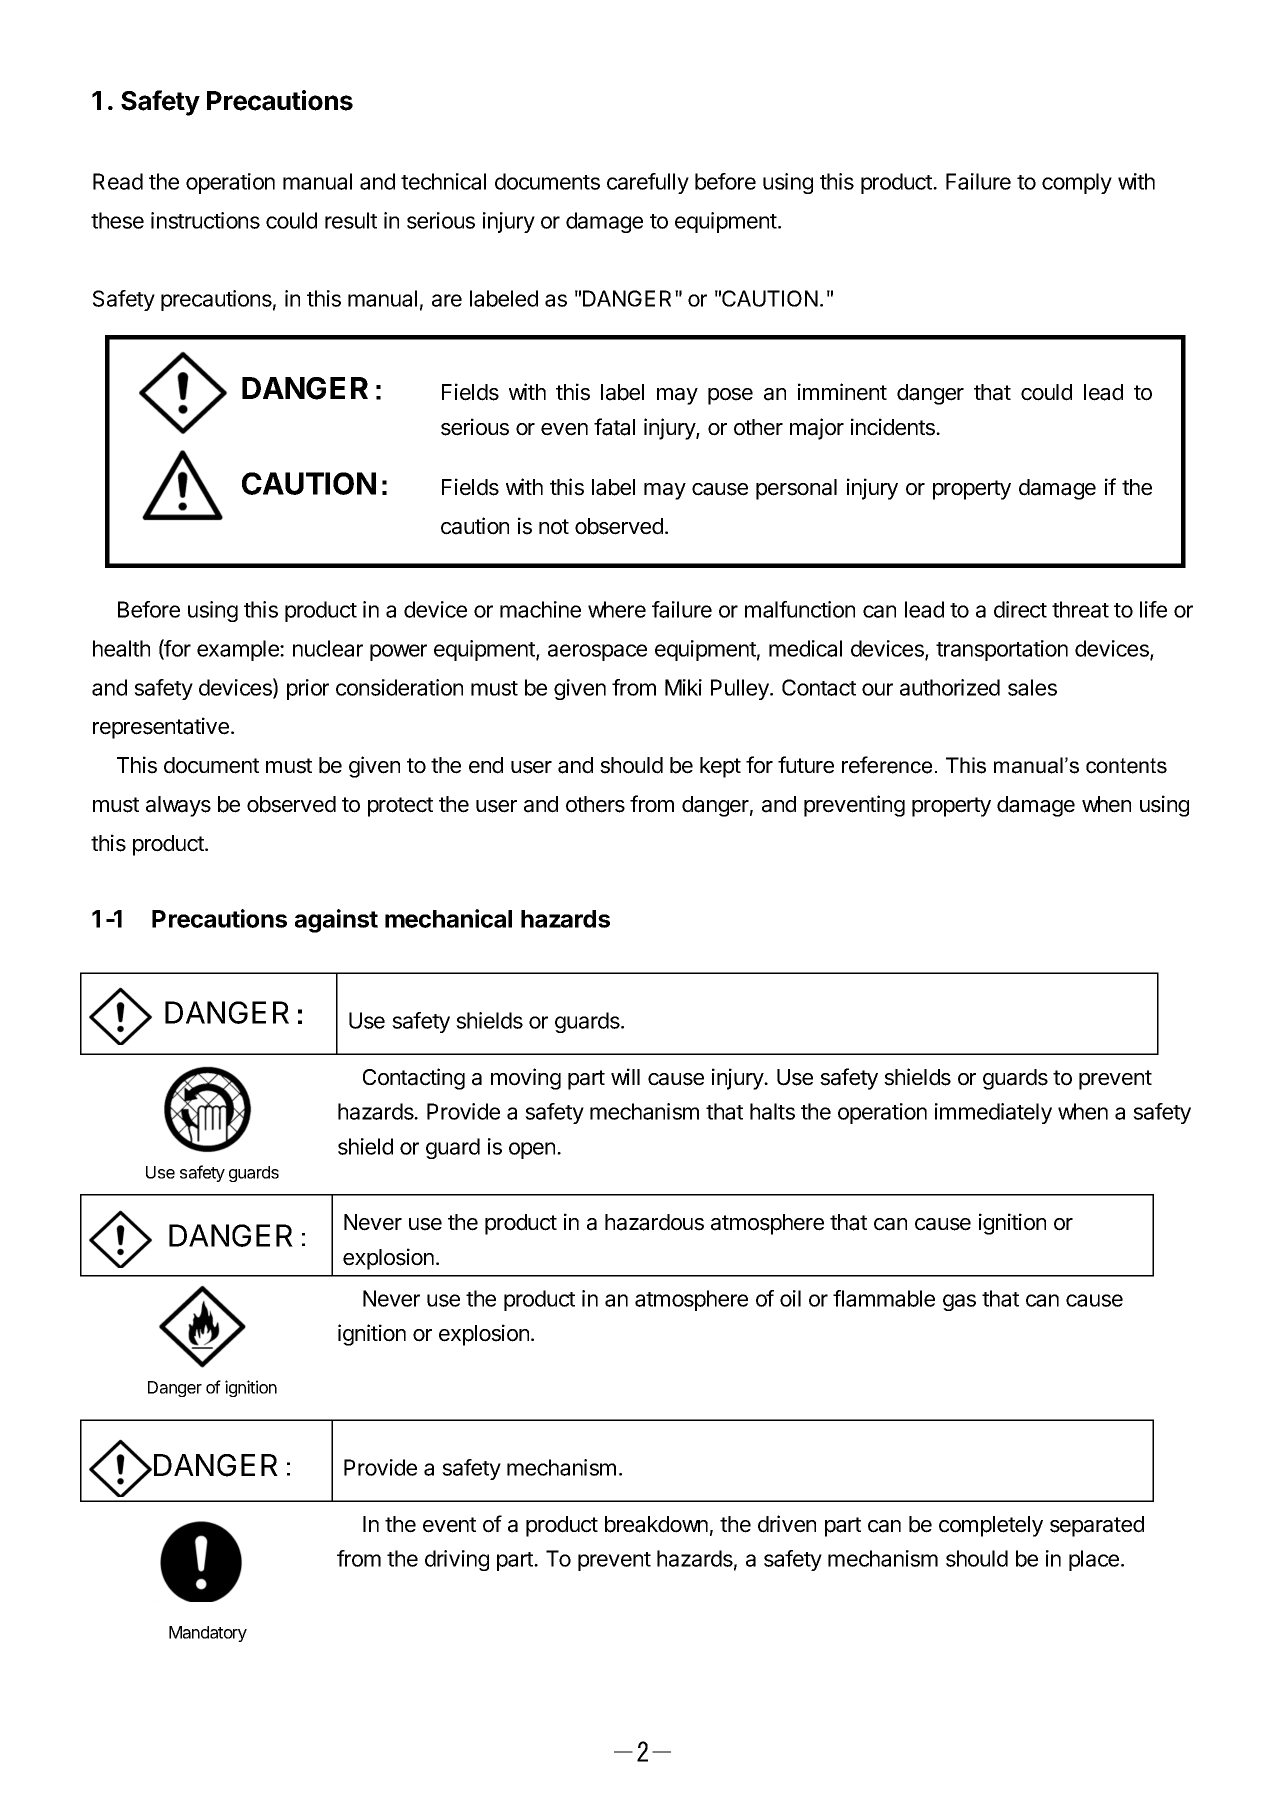 The image size is (1286, 1819). What do you see at coordinates (336, 921) in the document?
I see `against` at bounding box center [336, 921].
